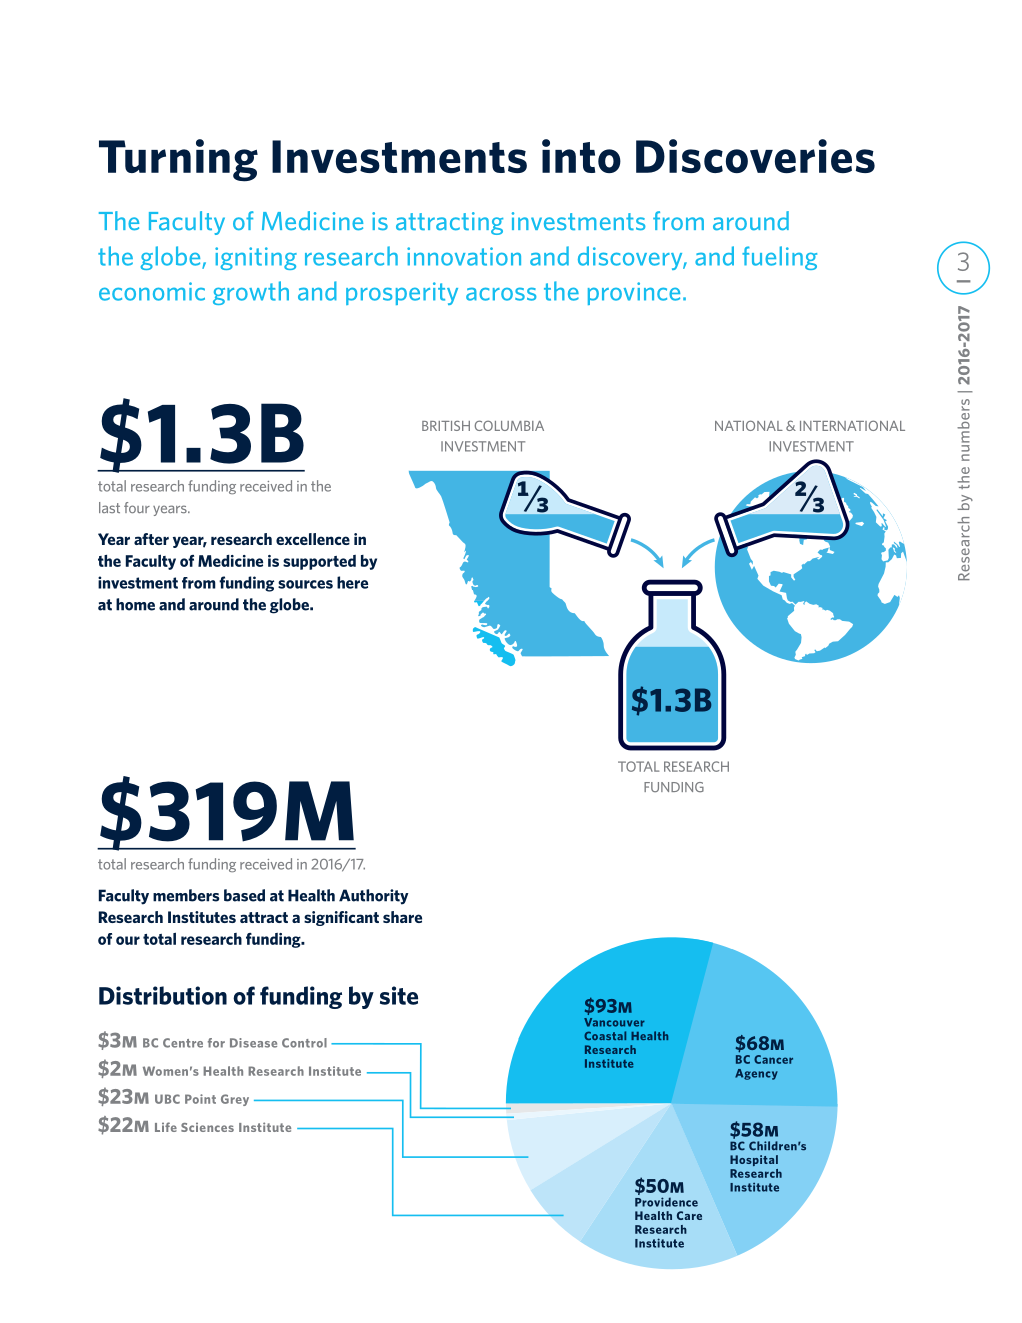 The width and height of the screenshot is (1022, 1323). I want to click on Vancouver, so click(614, 1022).
